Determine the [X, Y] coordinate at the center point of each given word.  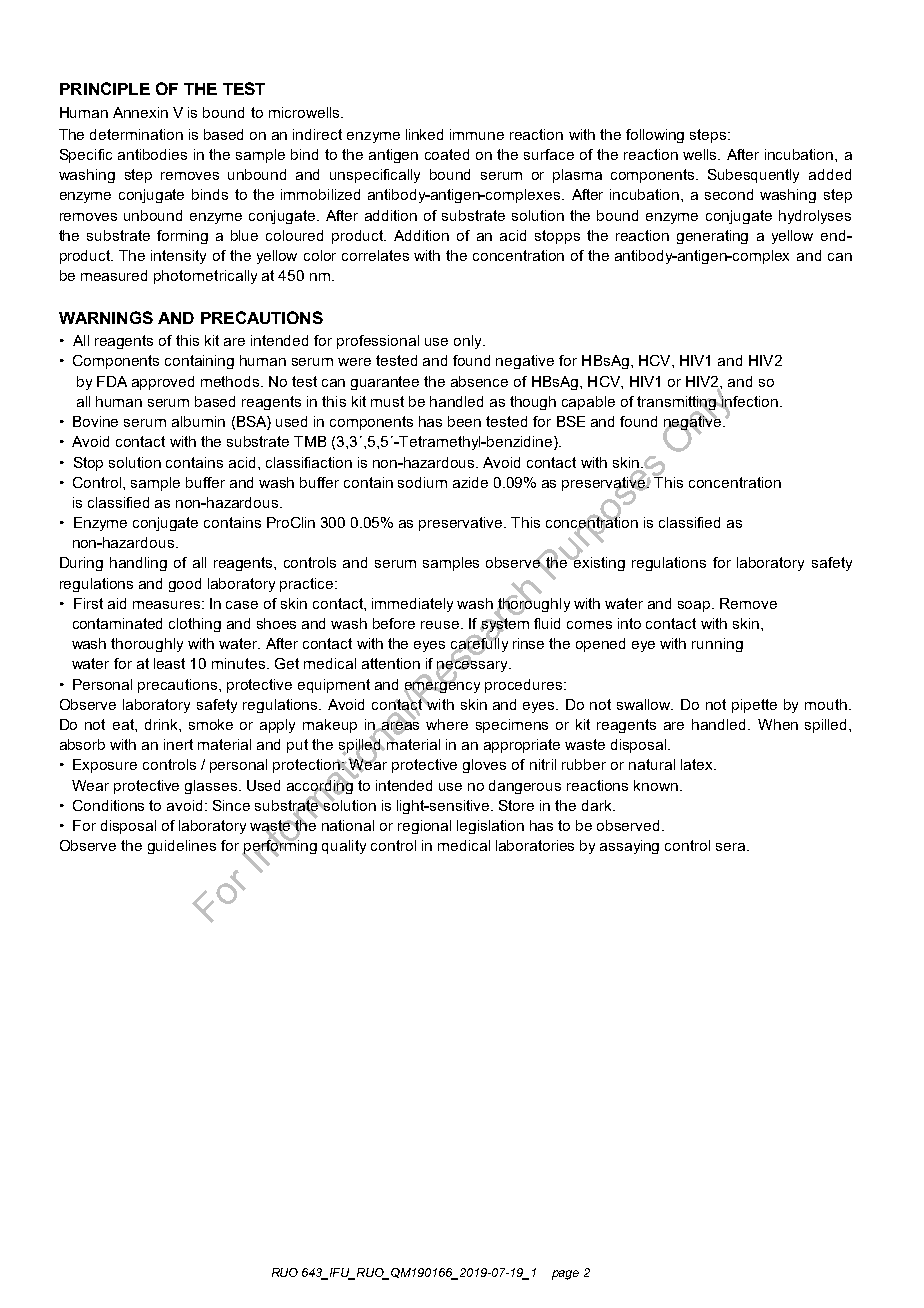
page [565, 1275]
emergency [442, 687]
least [169, 663]
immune [477, 134]
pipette [754, 706]
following [655, 136]
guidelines [182, 847]
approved [163, 383]
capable [588, 403]
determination [136, 134]
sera [732, 847]
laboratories [535, 845]
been [464, 421]
